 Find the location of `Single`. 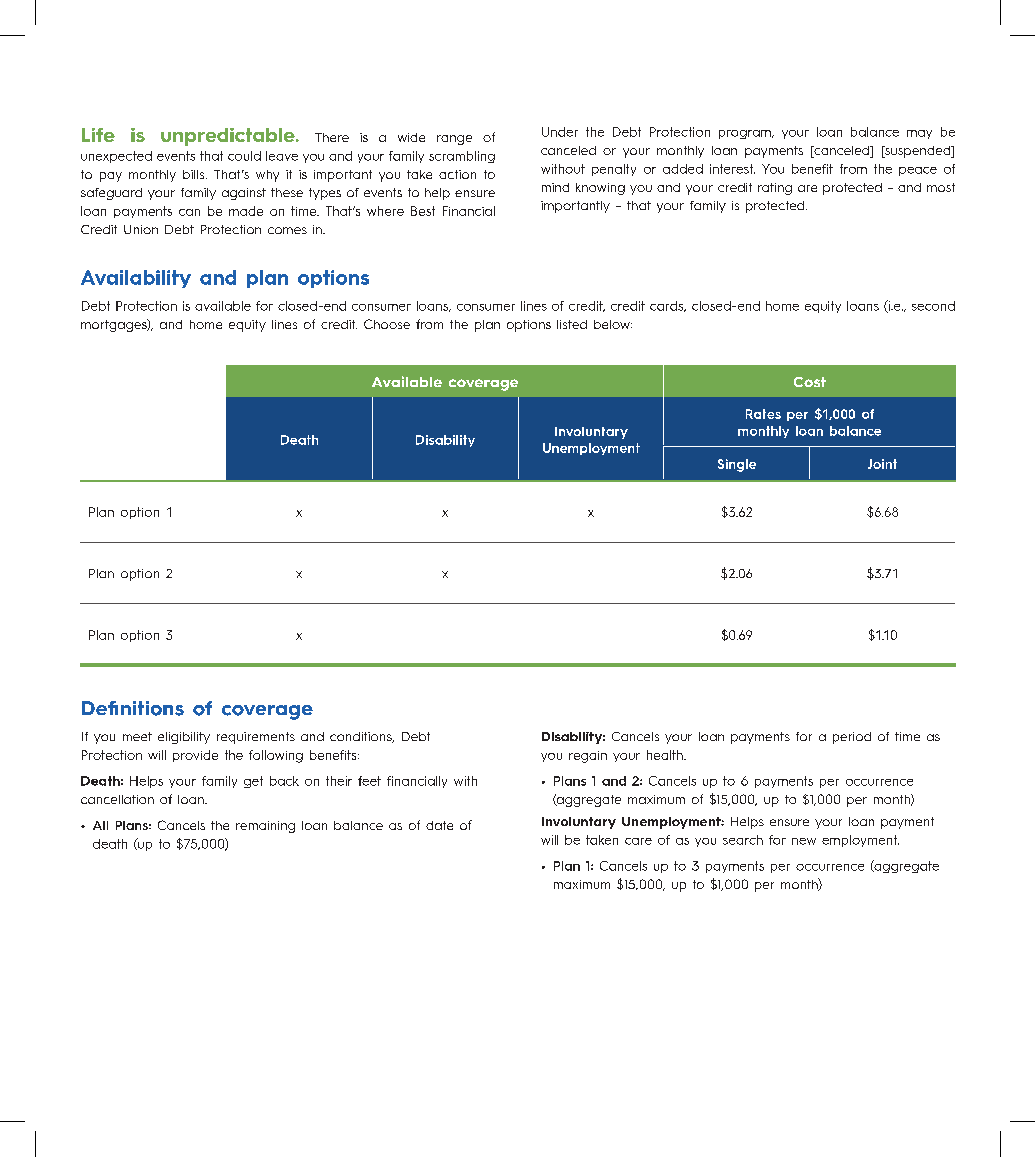

Single is located at coordinates (737, 465).
